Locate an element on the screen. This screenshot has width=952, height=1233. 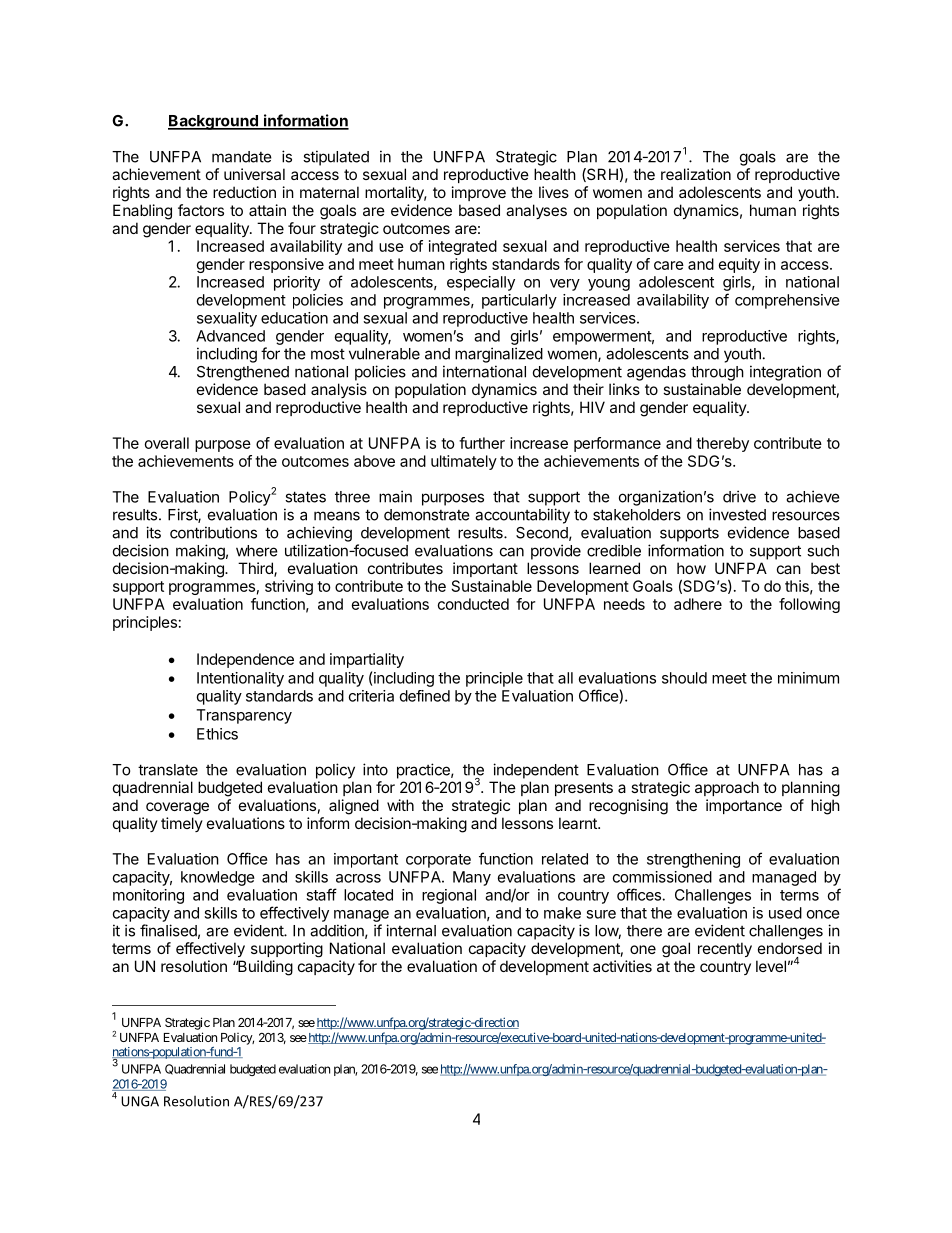
improve is located at coordinates (479, 193).
